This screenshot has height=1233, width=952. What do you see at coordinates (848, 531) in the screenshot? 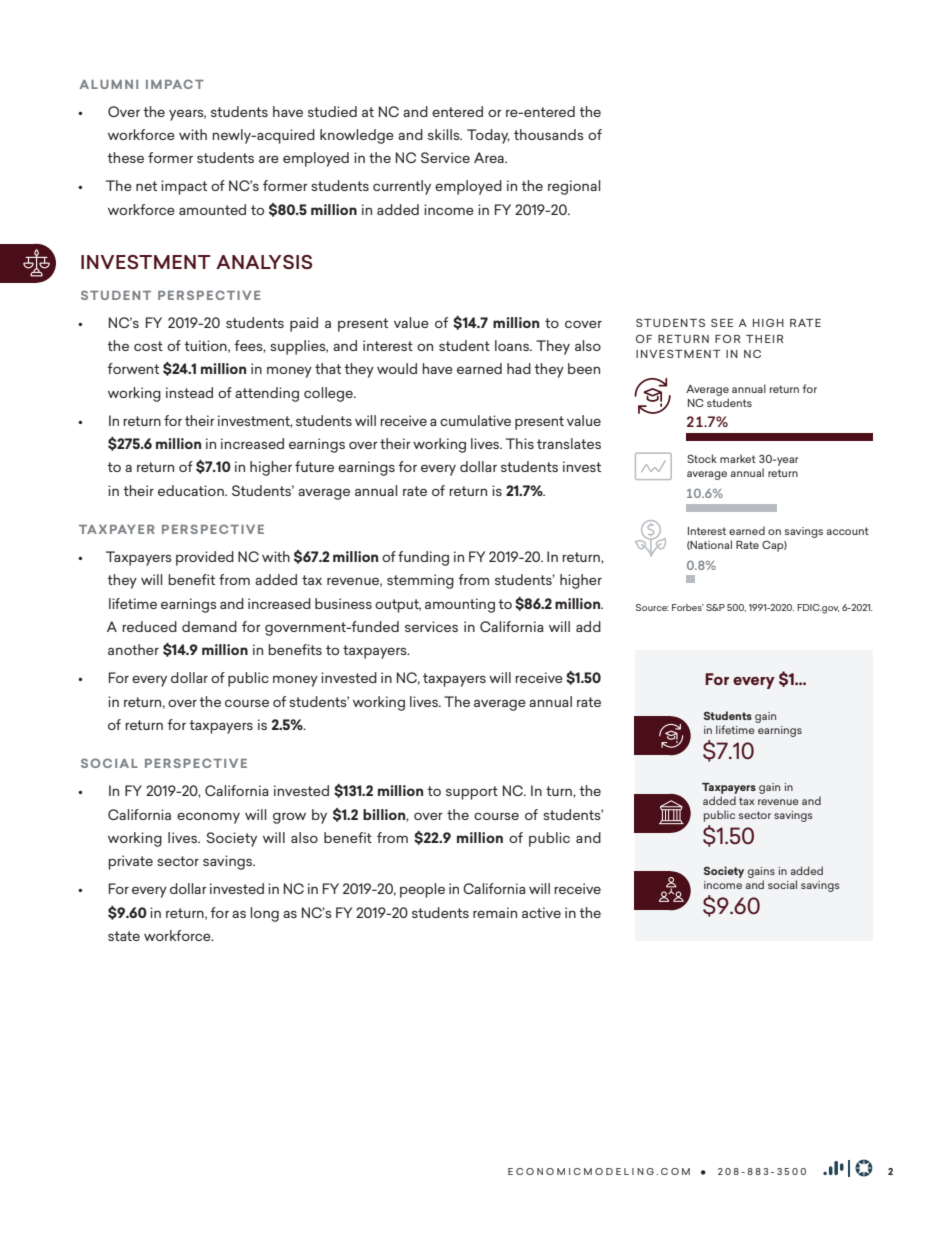
I see `account` at bounding box center [848, 531].
